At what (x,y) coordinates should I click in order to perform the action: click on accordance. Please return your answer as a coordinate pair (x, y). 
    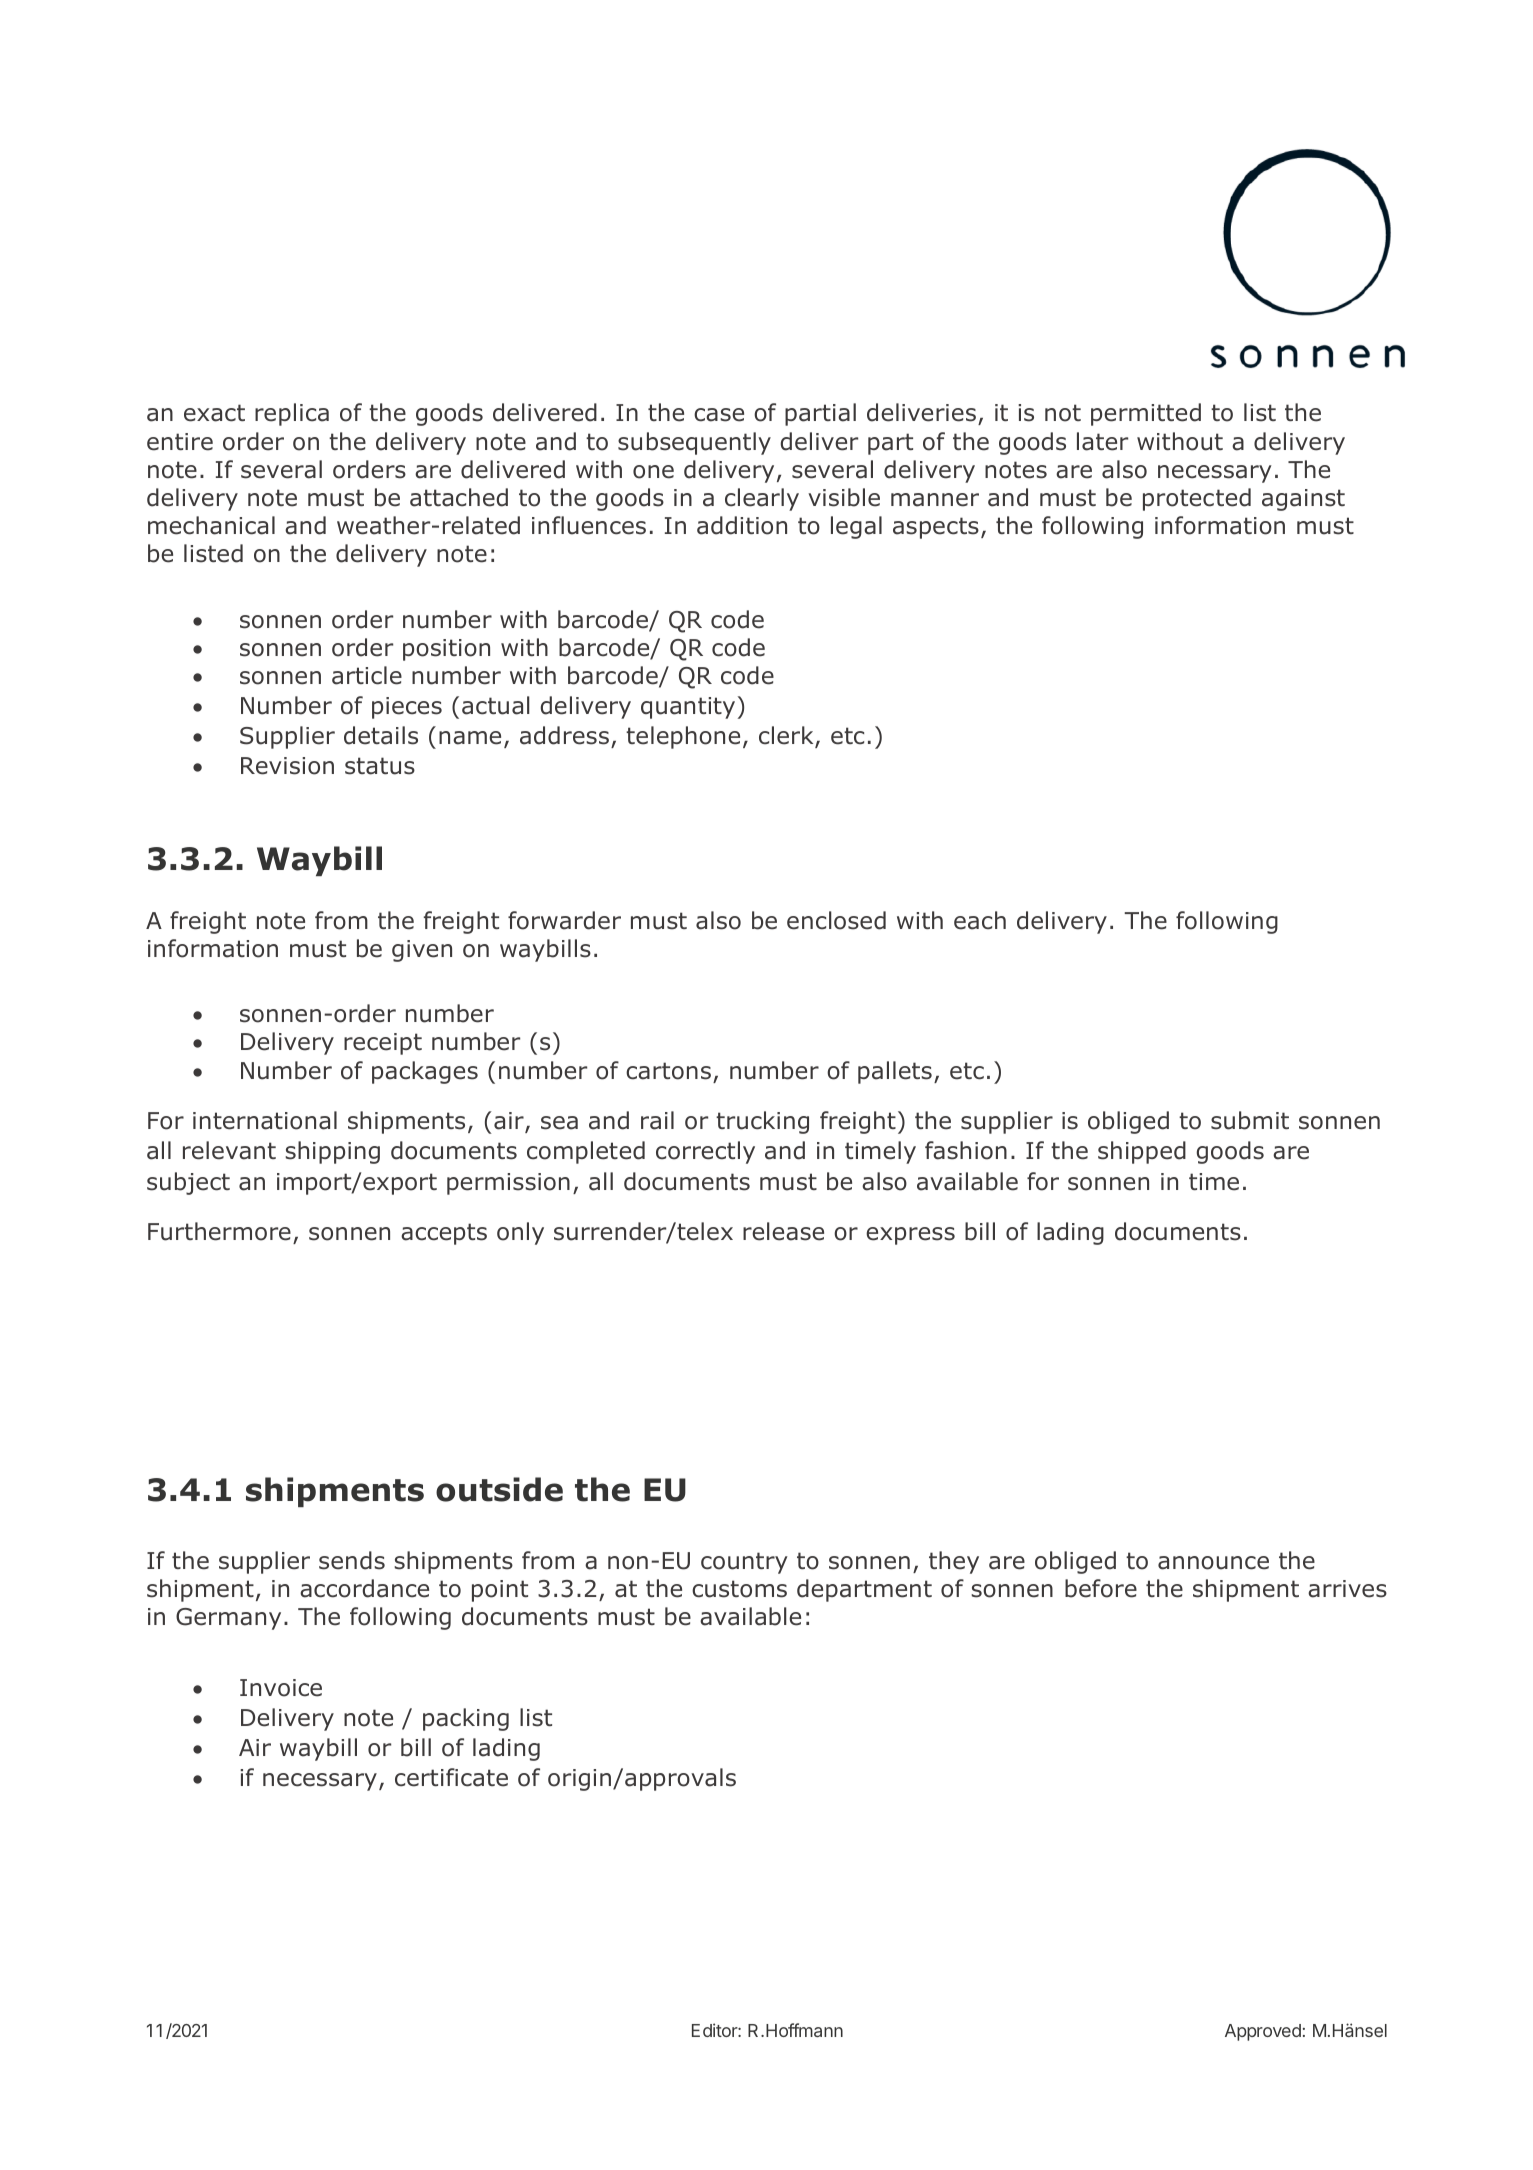
    Looking at the image, I should click on (364, 1588).
